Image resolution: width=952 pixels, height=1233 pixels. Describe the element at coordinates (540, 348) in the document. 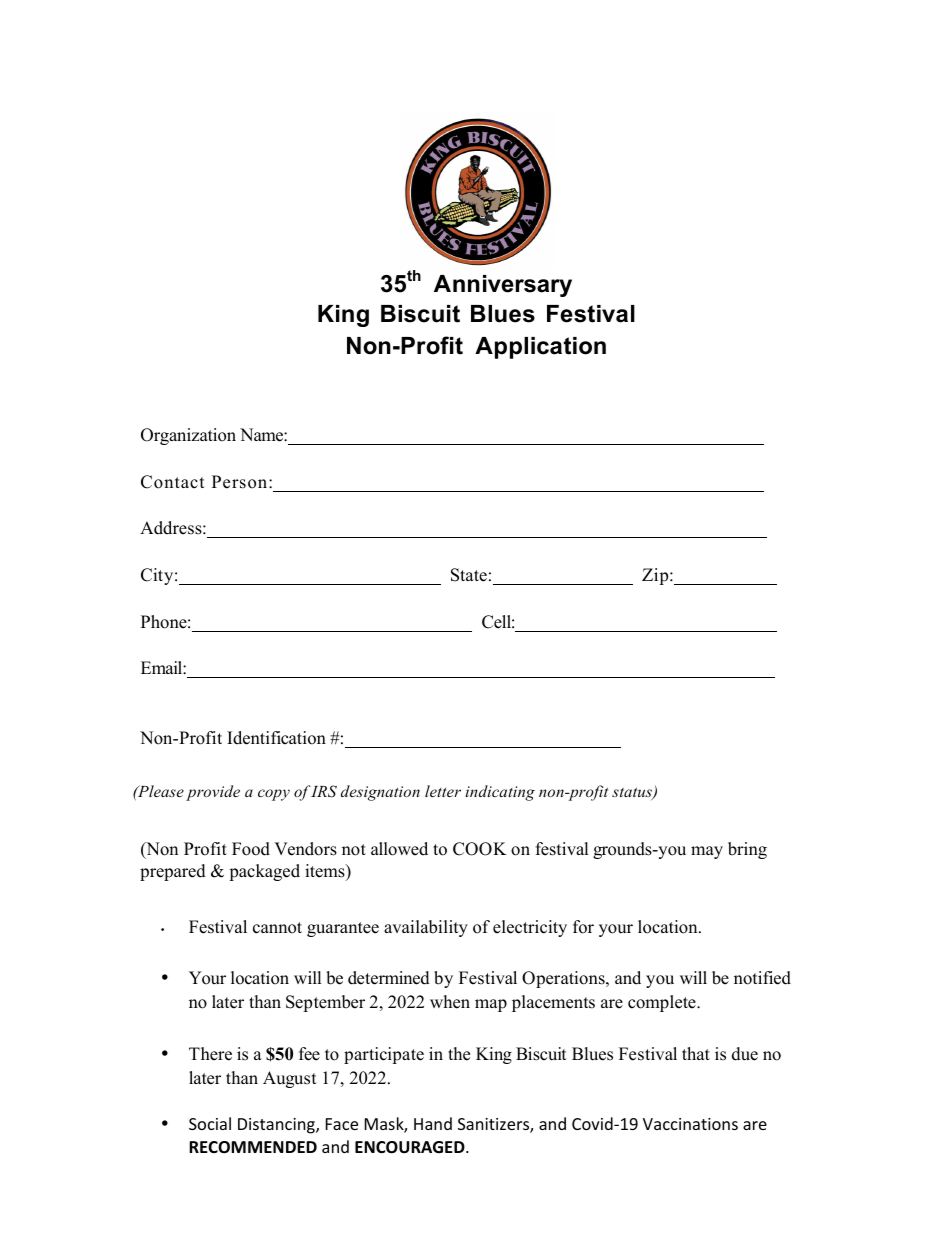

I see `Application` at that location.
